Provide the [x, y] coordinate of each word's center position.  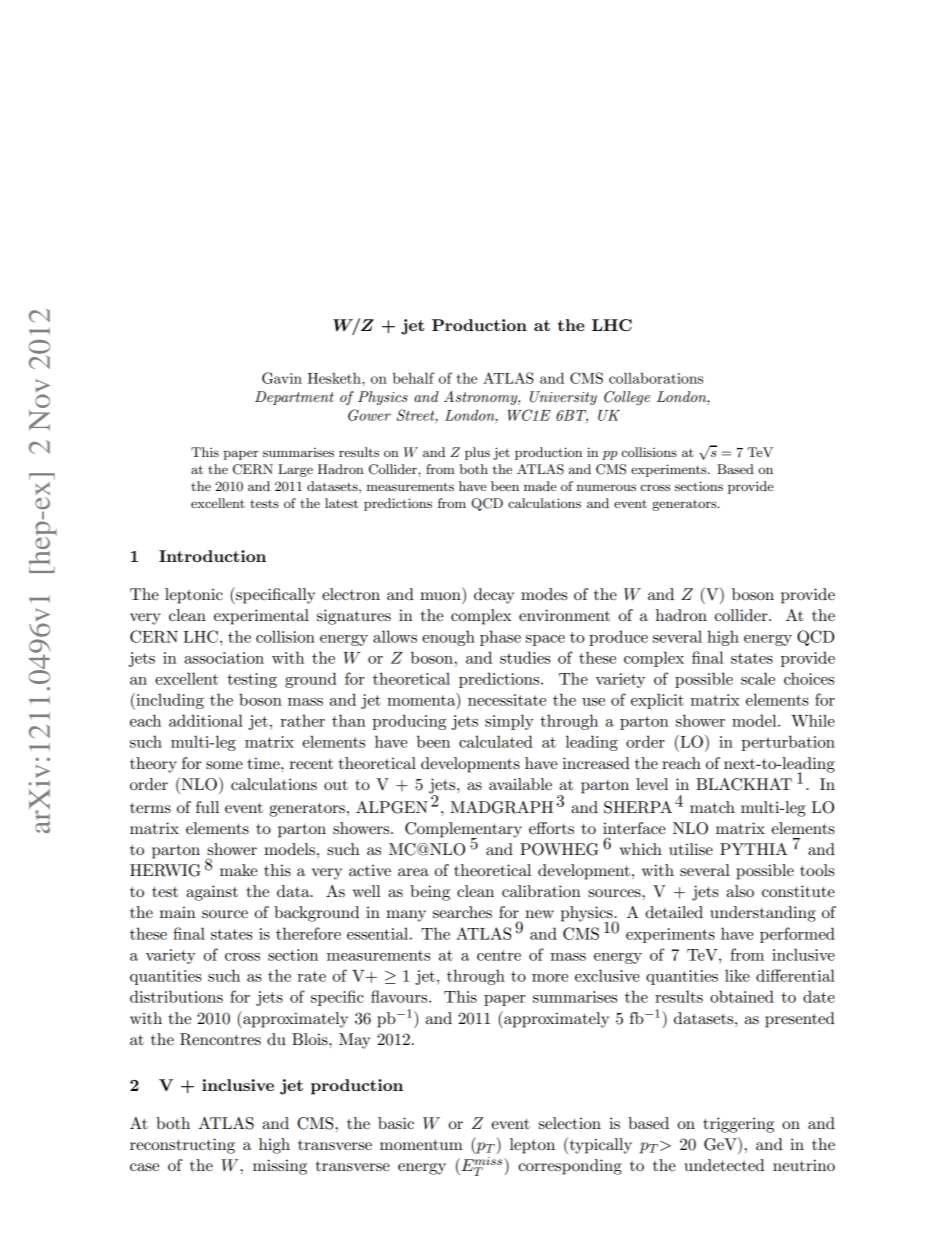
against [212, 893]
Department [294, 398]
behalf [413, 378]
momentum [421, 1144]
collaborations [656, 378]
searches [462, 912]
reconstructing [182, 1146]
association [224, 658]
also [740, 891]
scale [758, 678]
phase [500, 638]
